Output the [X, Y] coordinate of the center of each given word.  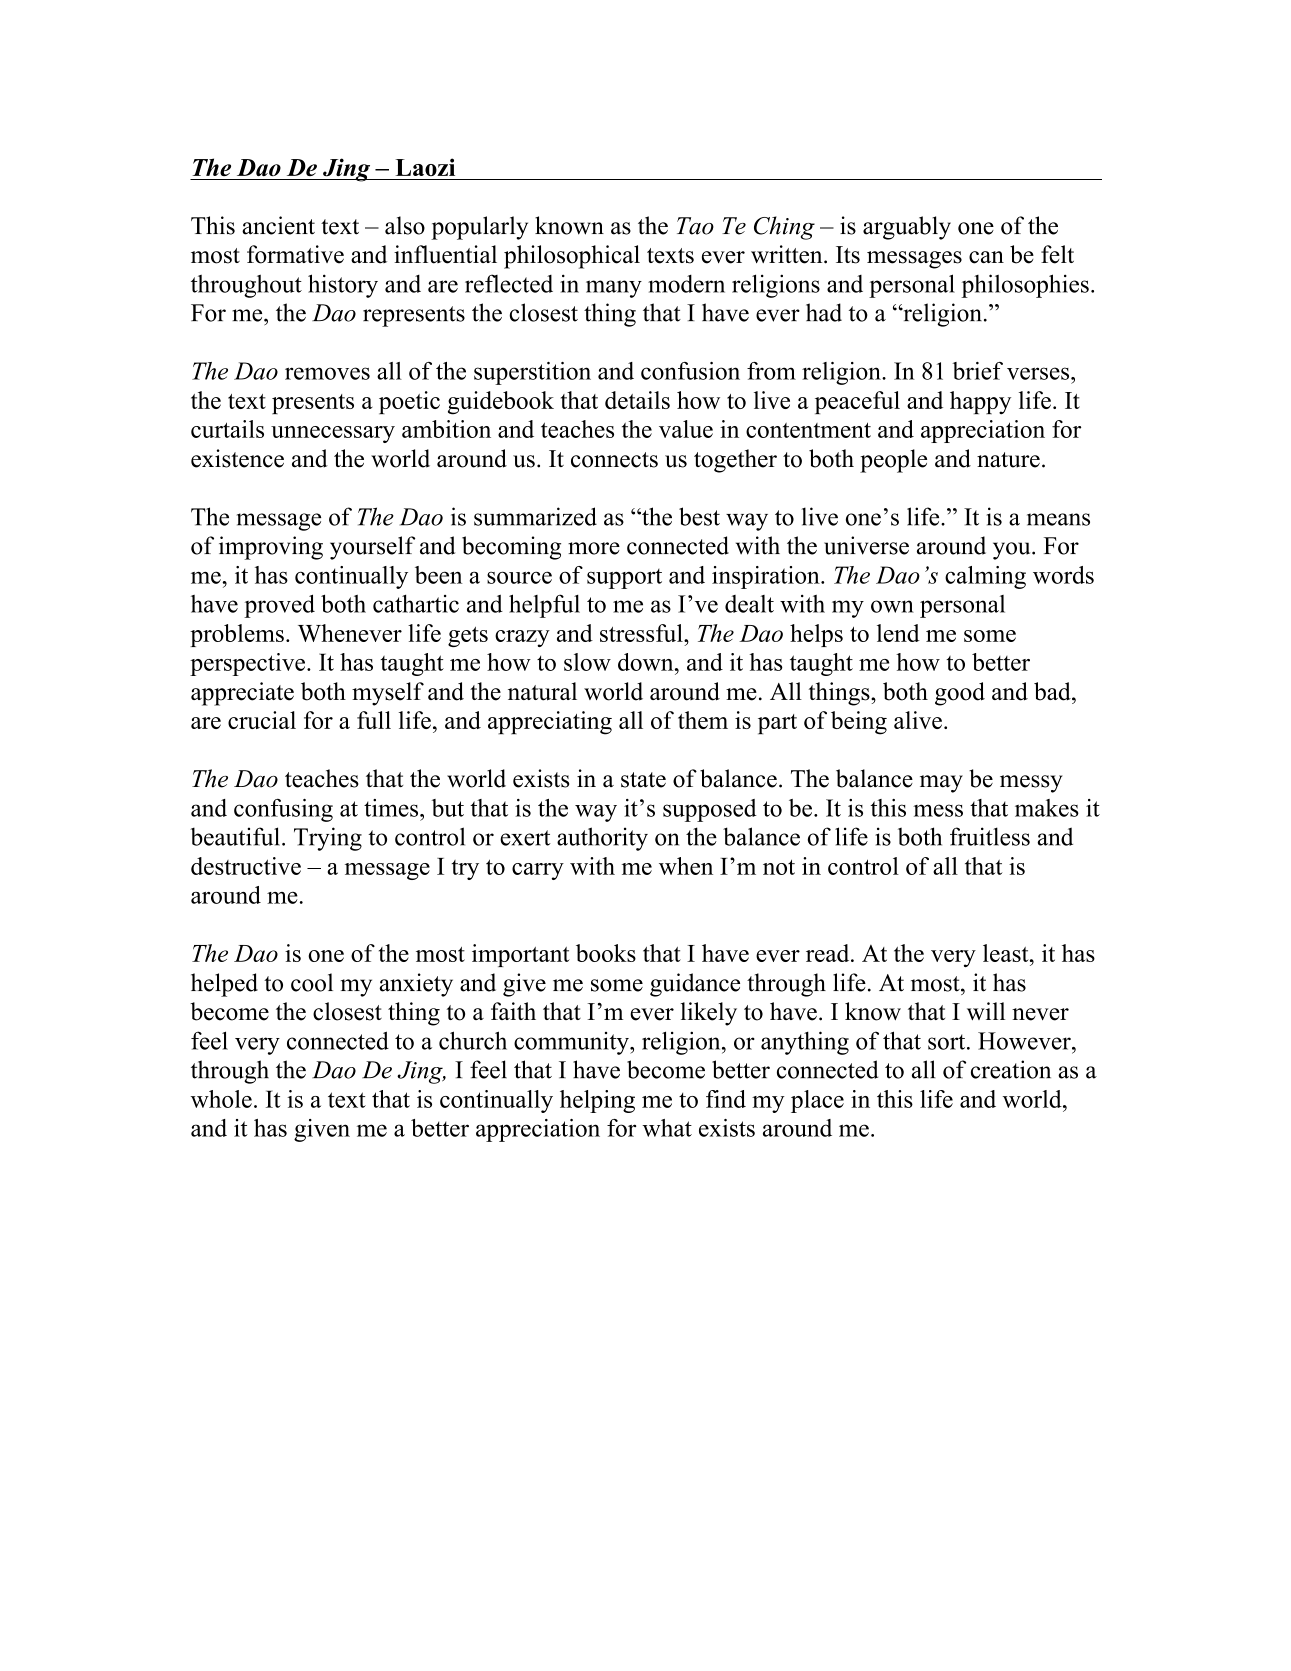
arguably [907, 228]
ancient [278, 225]
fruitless [990, 836]
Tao [695, 226]
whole [221, 1099]
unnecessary [333, 434]
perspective [249, 664]
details [637, 400]
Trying [328, 839]
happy [980, 402]
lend [898, 633]
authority [602, 839]
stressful [642, 633]
